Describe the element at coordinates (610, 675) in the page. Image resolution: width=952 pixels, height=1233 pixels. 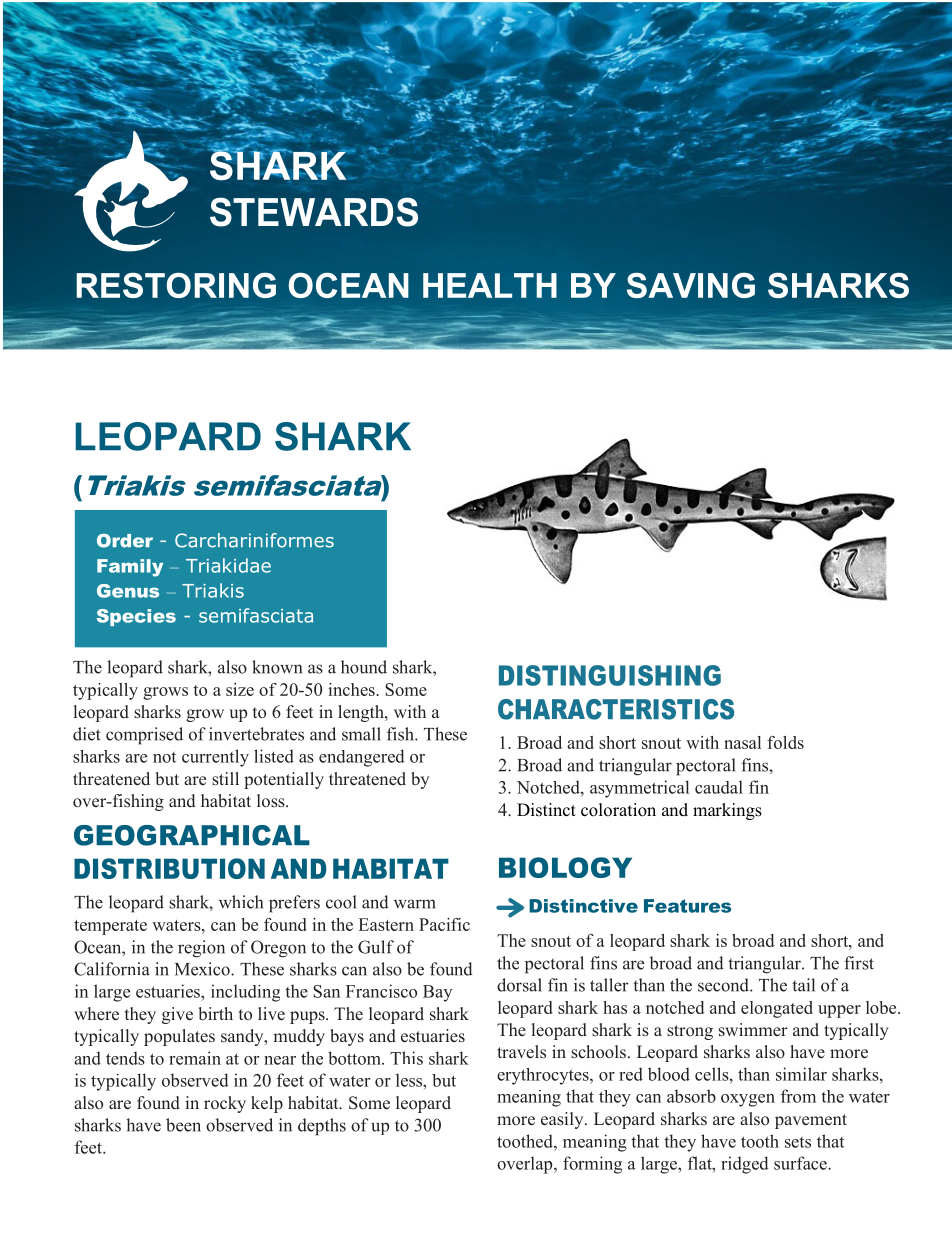
I see `DISTINGUISHING` at that location.
